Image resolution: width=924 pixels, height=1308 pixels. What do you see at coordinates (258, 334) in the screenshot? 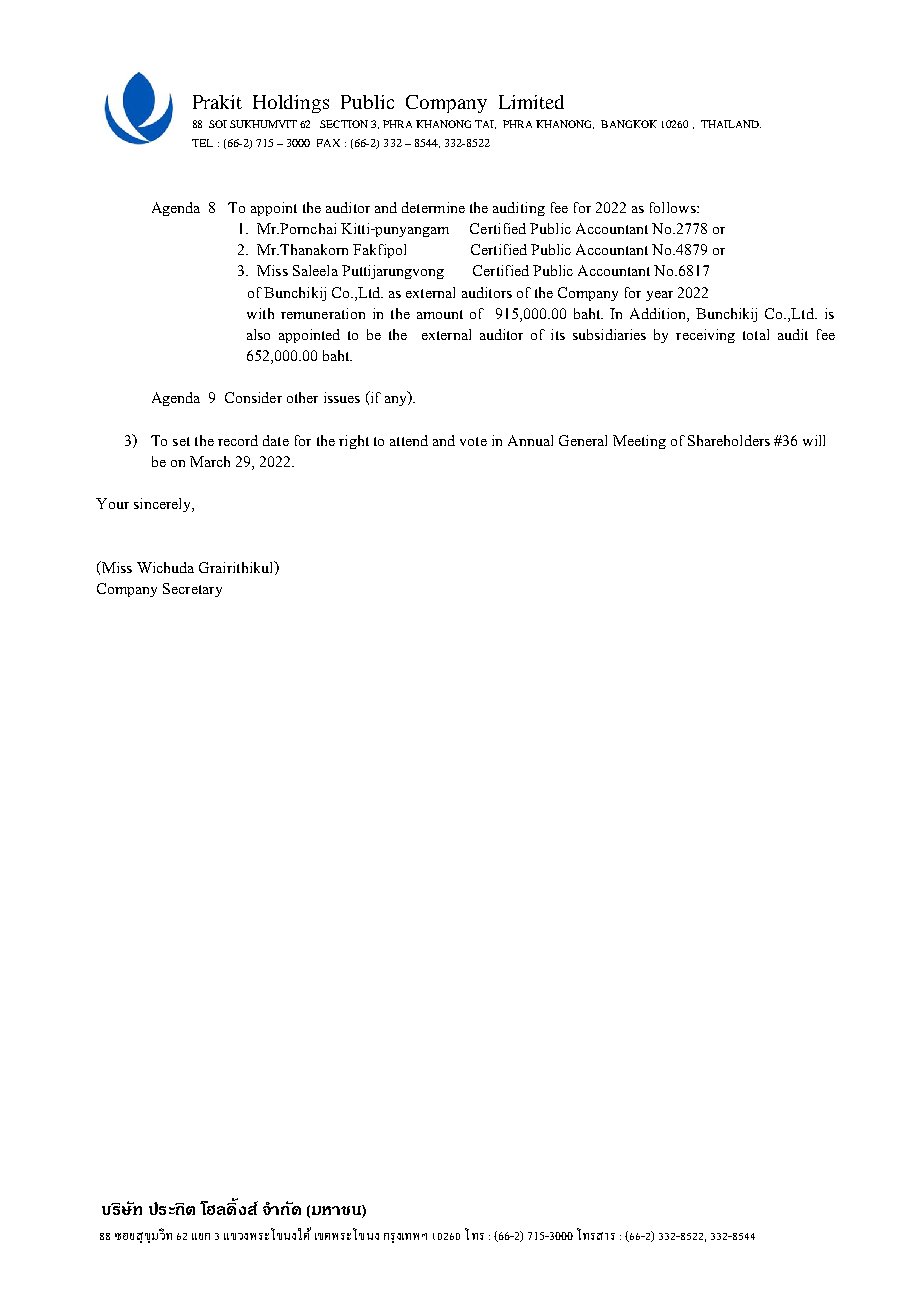
I see `also` at bounding box center [258, 334].
